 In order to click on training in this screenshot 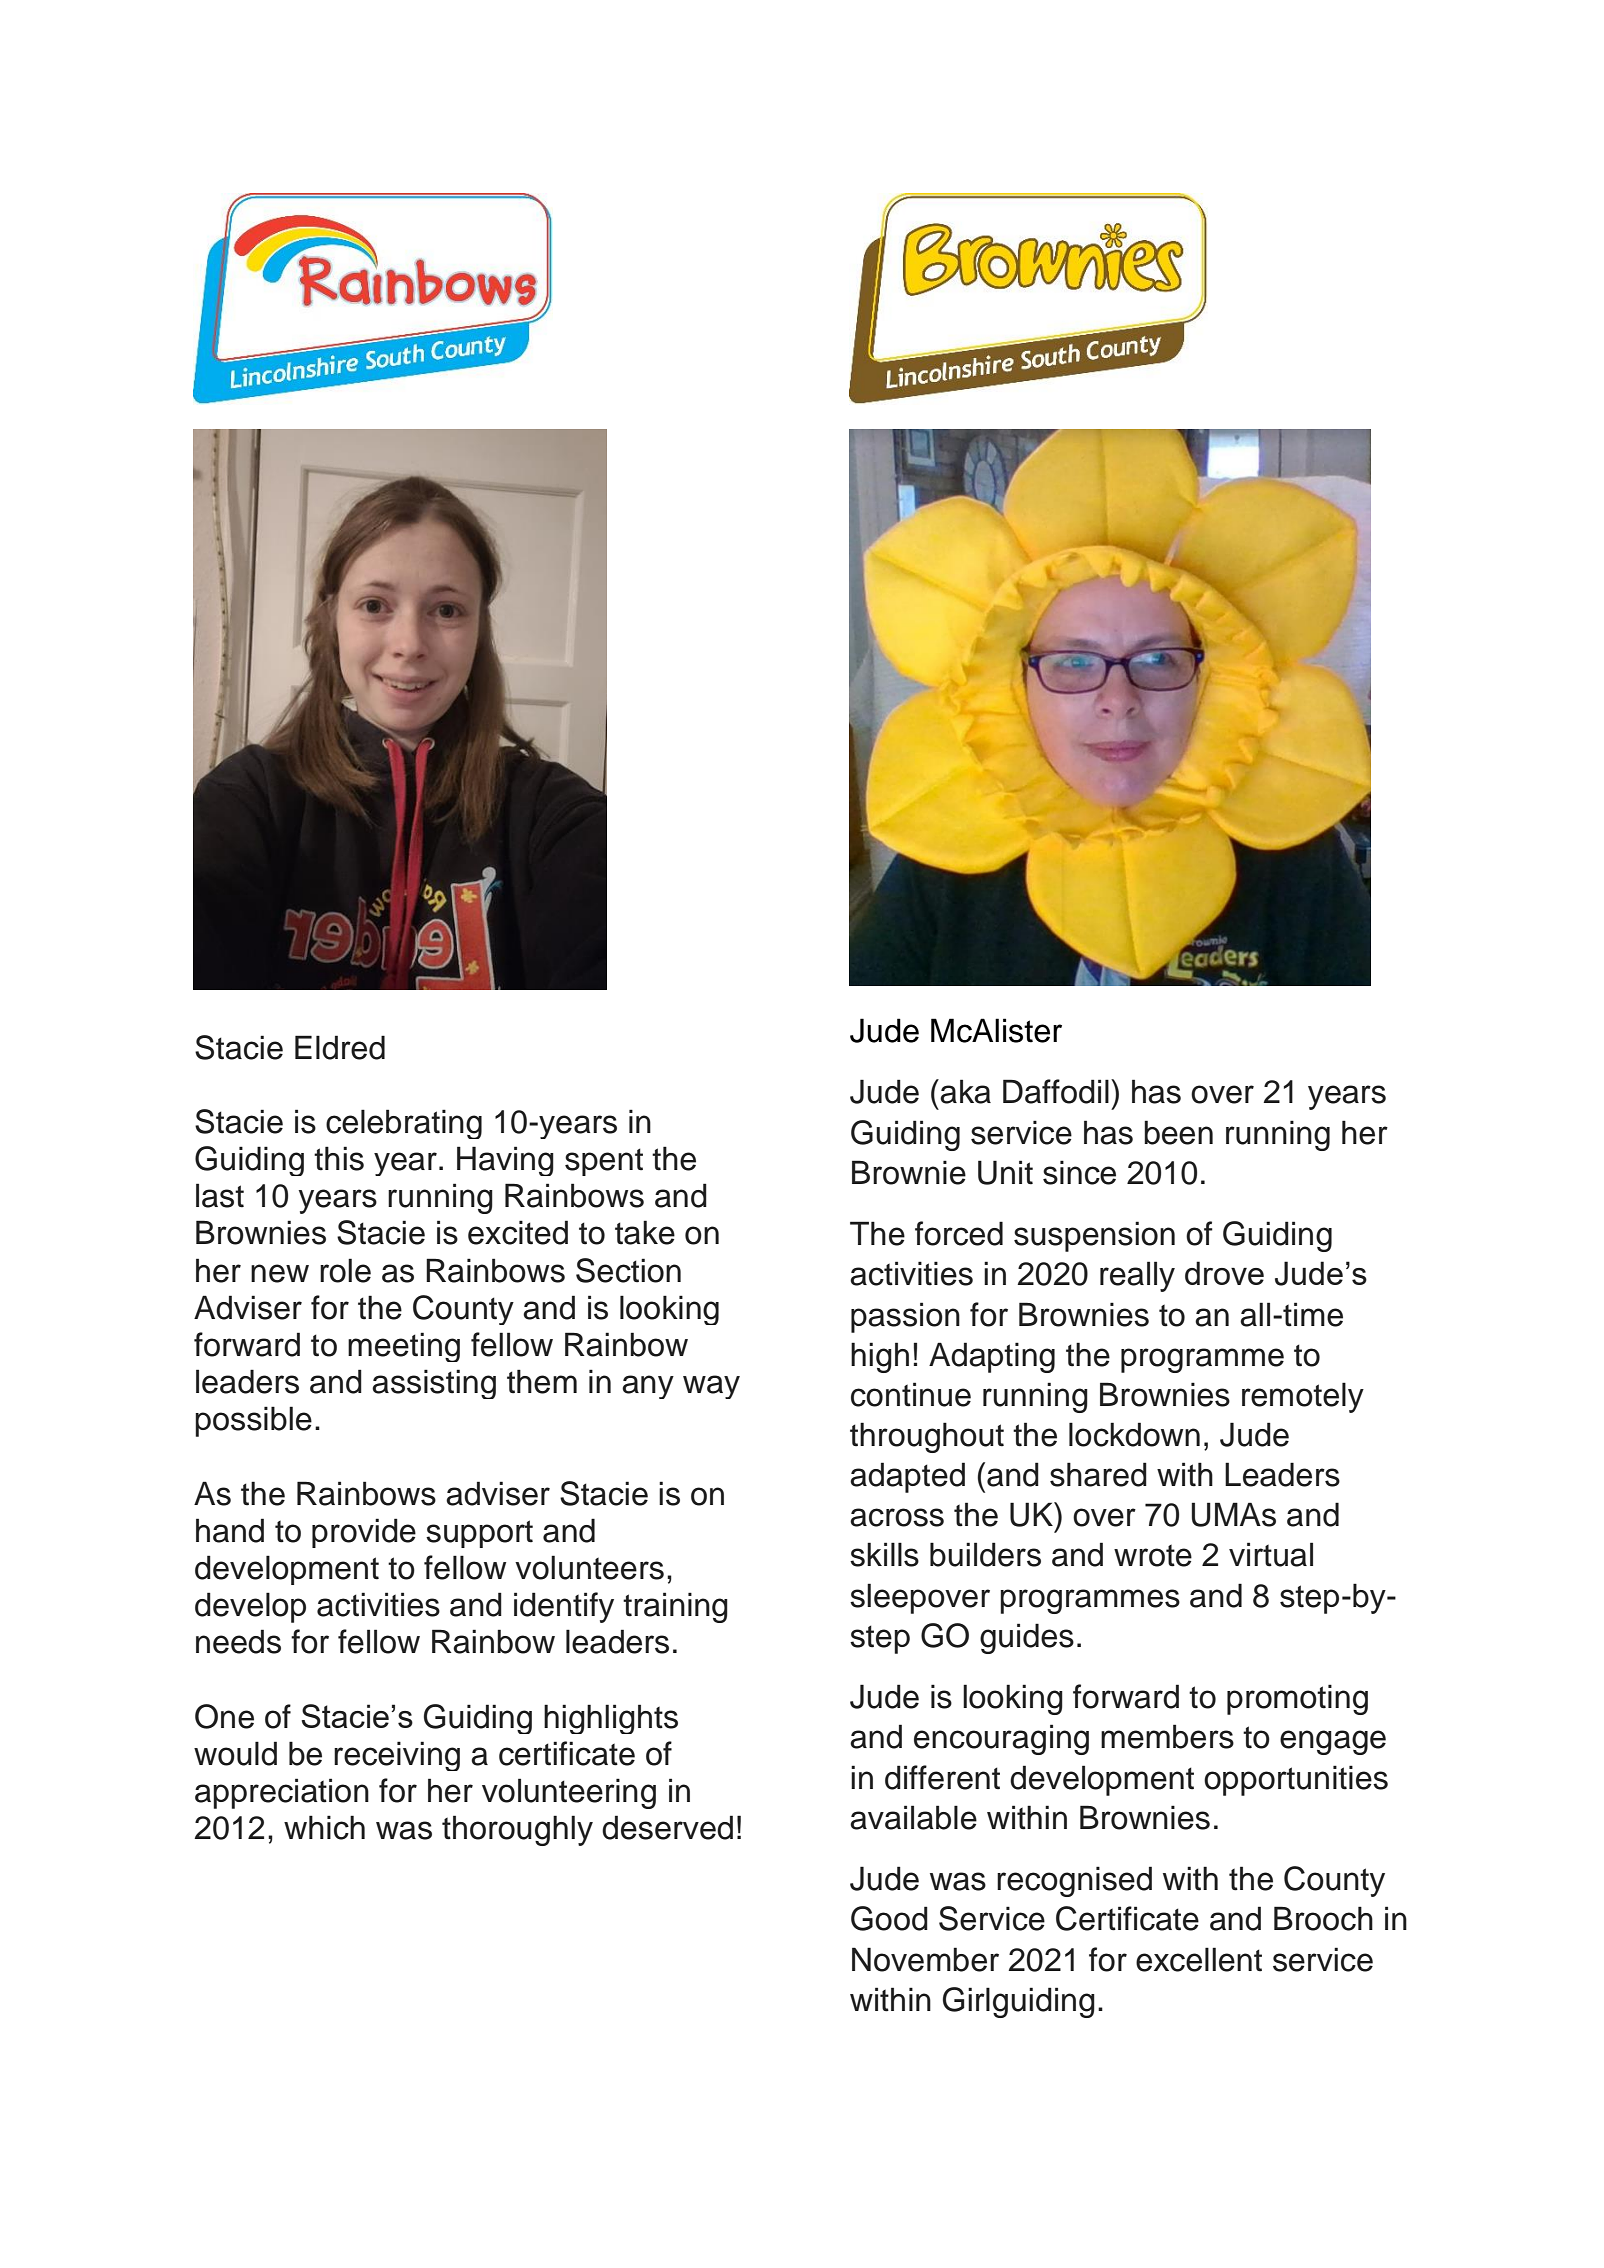, I will do `click(675, 1607)`.
